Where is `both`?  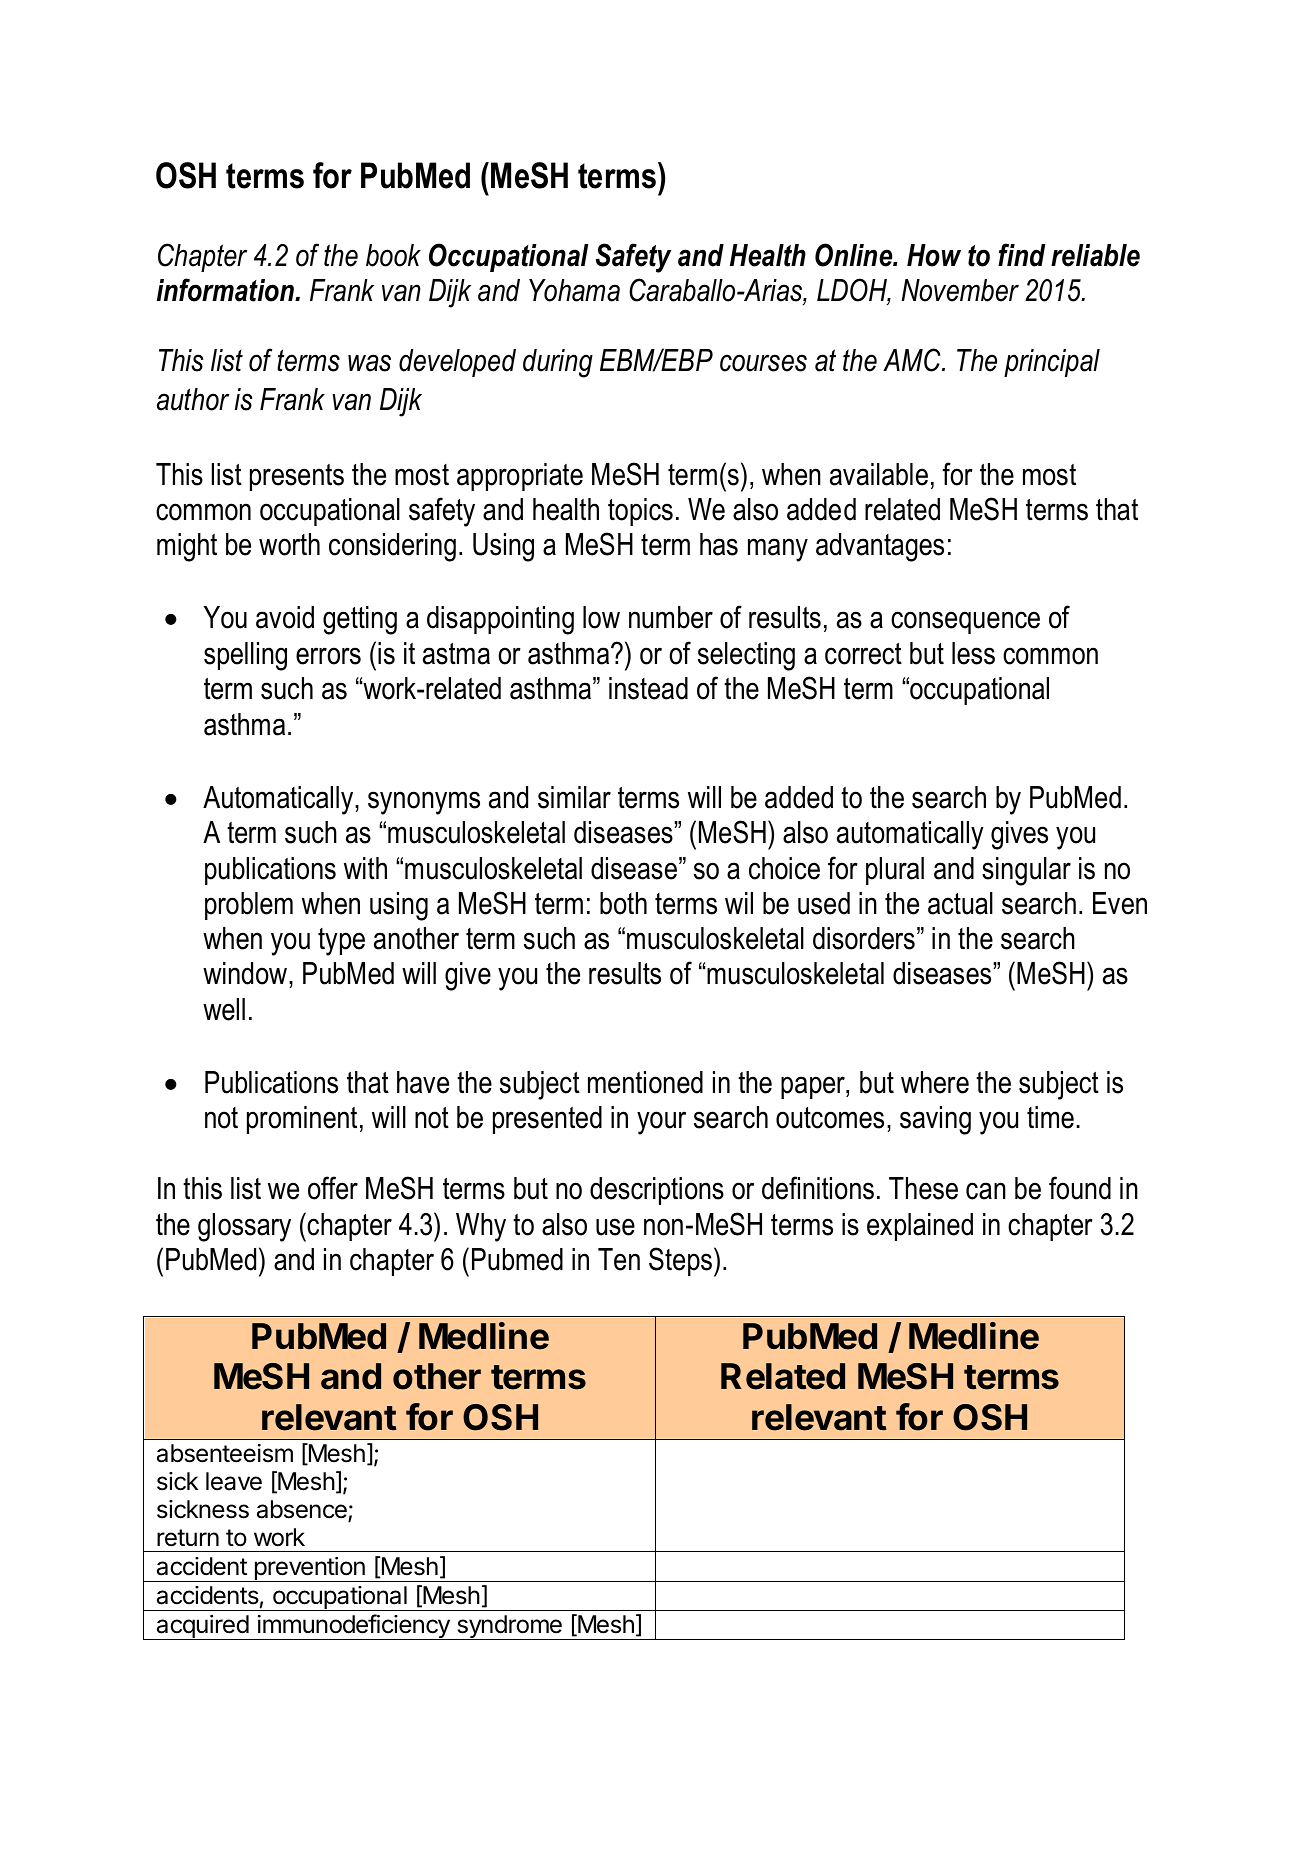 both is located at coordinates (623, 903).
